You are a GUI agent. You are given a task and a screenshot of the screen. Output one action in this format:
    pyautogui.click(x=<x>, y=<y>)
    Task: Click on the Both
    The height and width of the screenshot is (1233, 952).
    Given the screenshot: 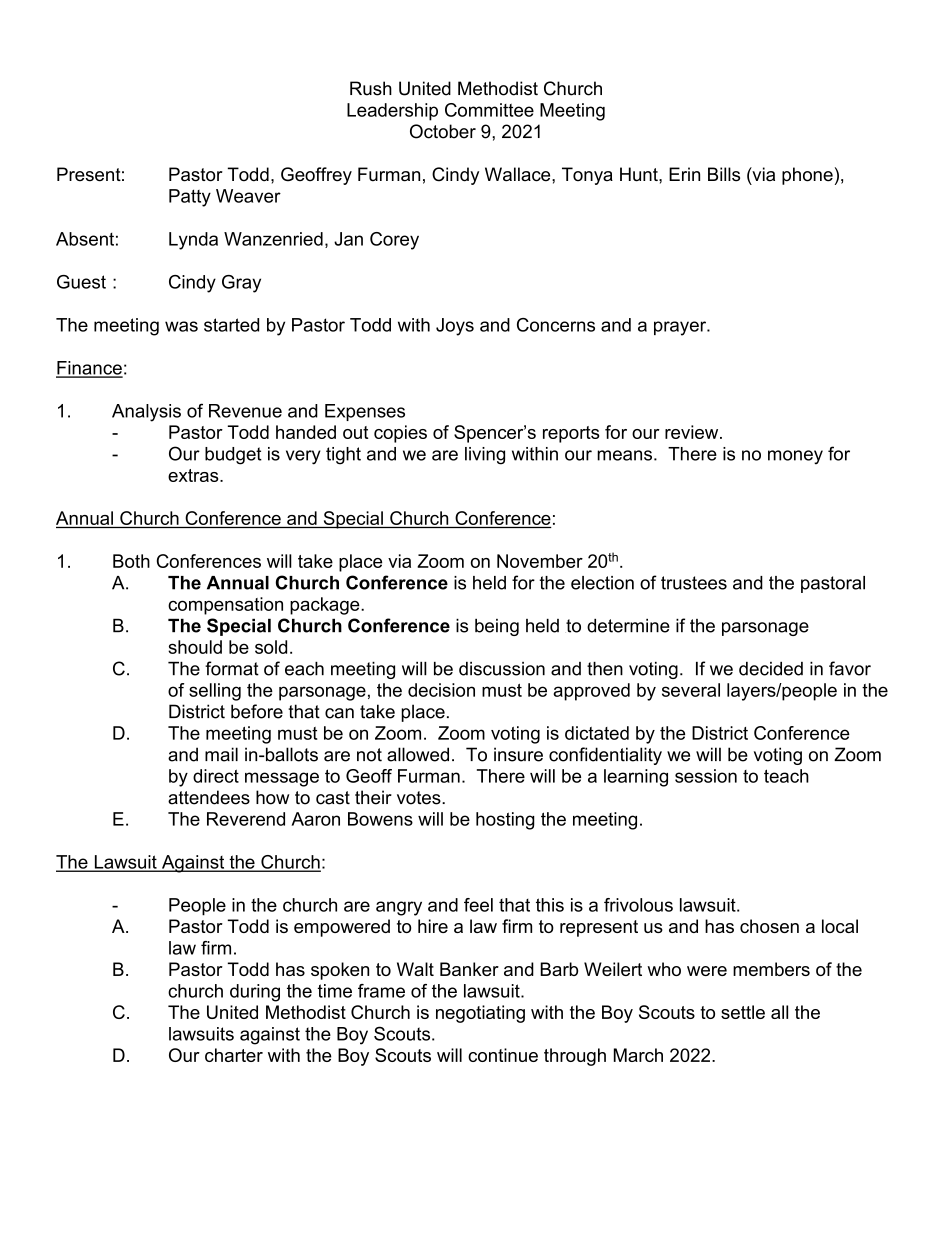 What is the action you would take?
    pyautogui.click(x=131, y=561)
